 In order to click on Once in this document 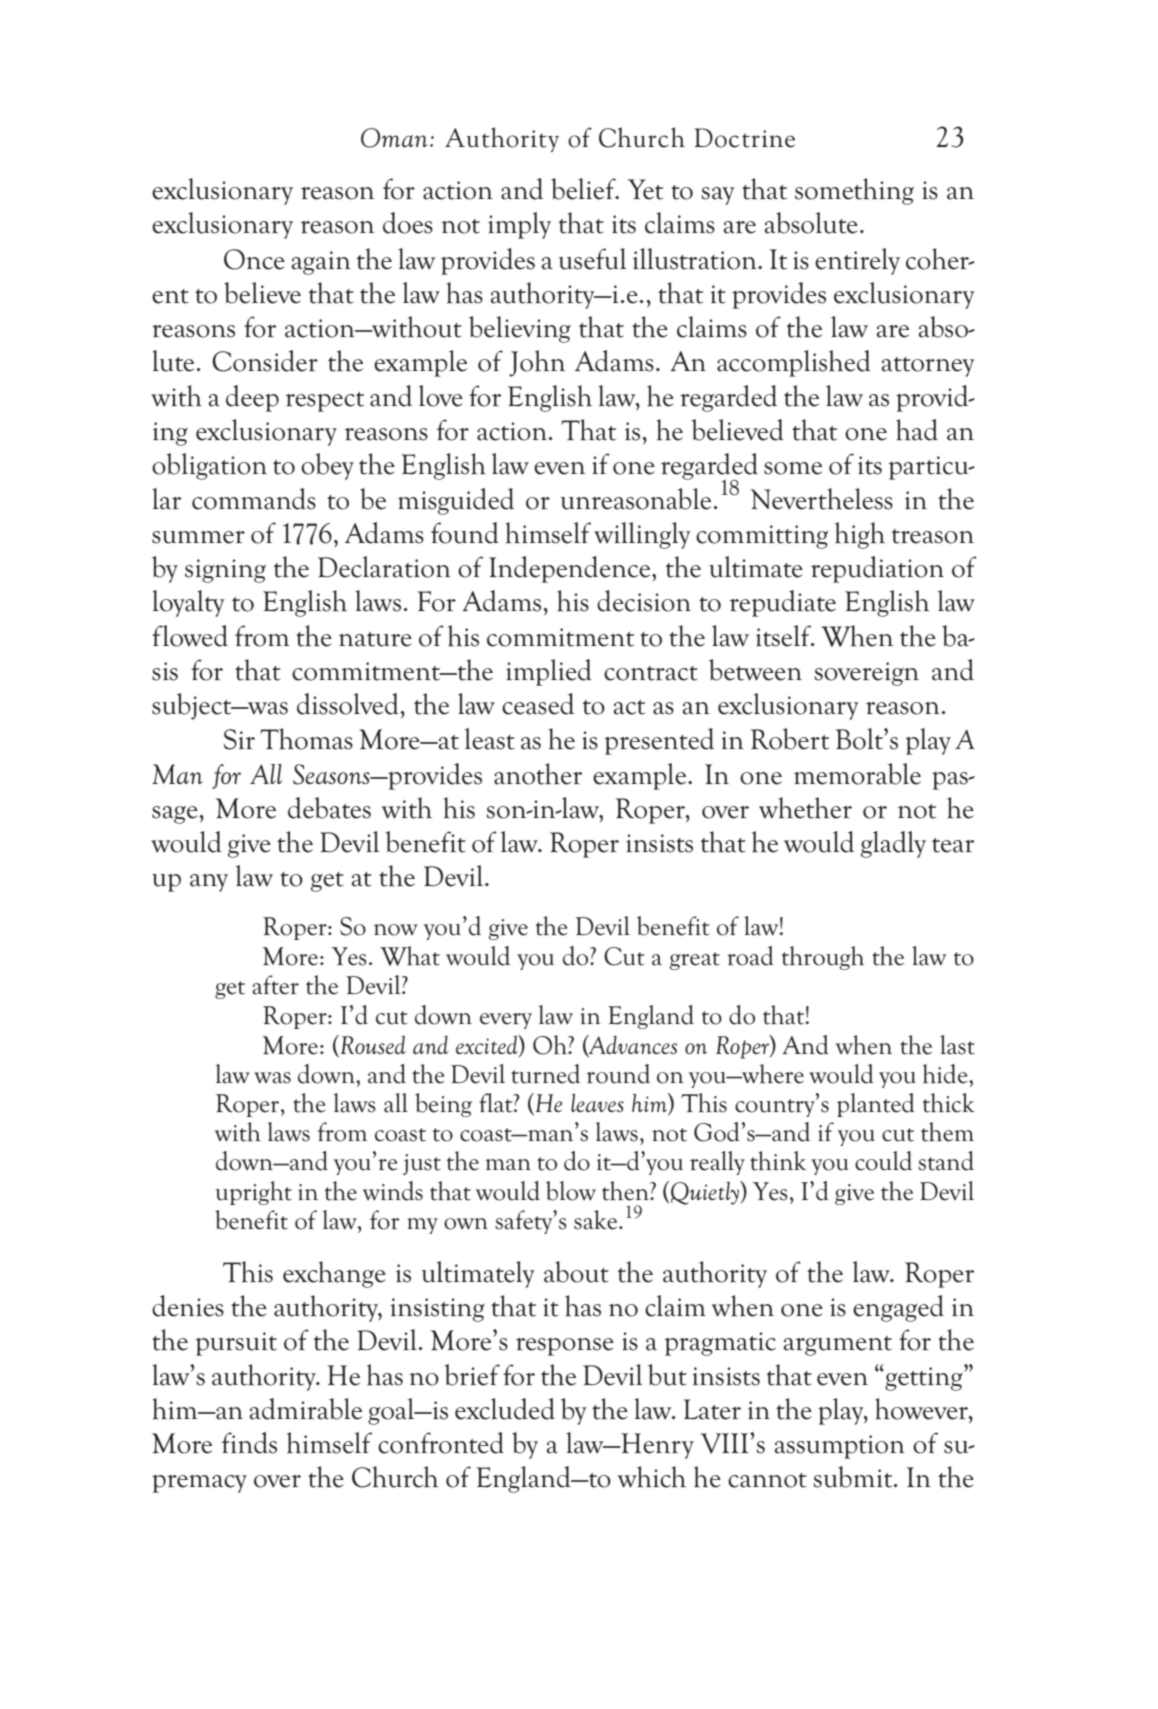, I will do `click(254, 259)`.
